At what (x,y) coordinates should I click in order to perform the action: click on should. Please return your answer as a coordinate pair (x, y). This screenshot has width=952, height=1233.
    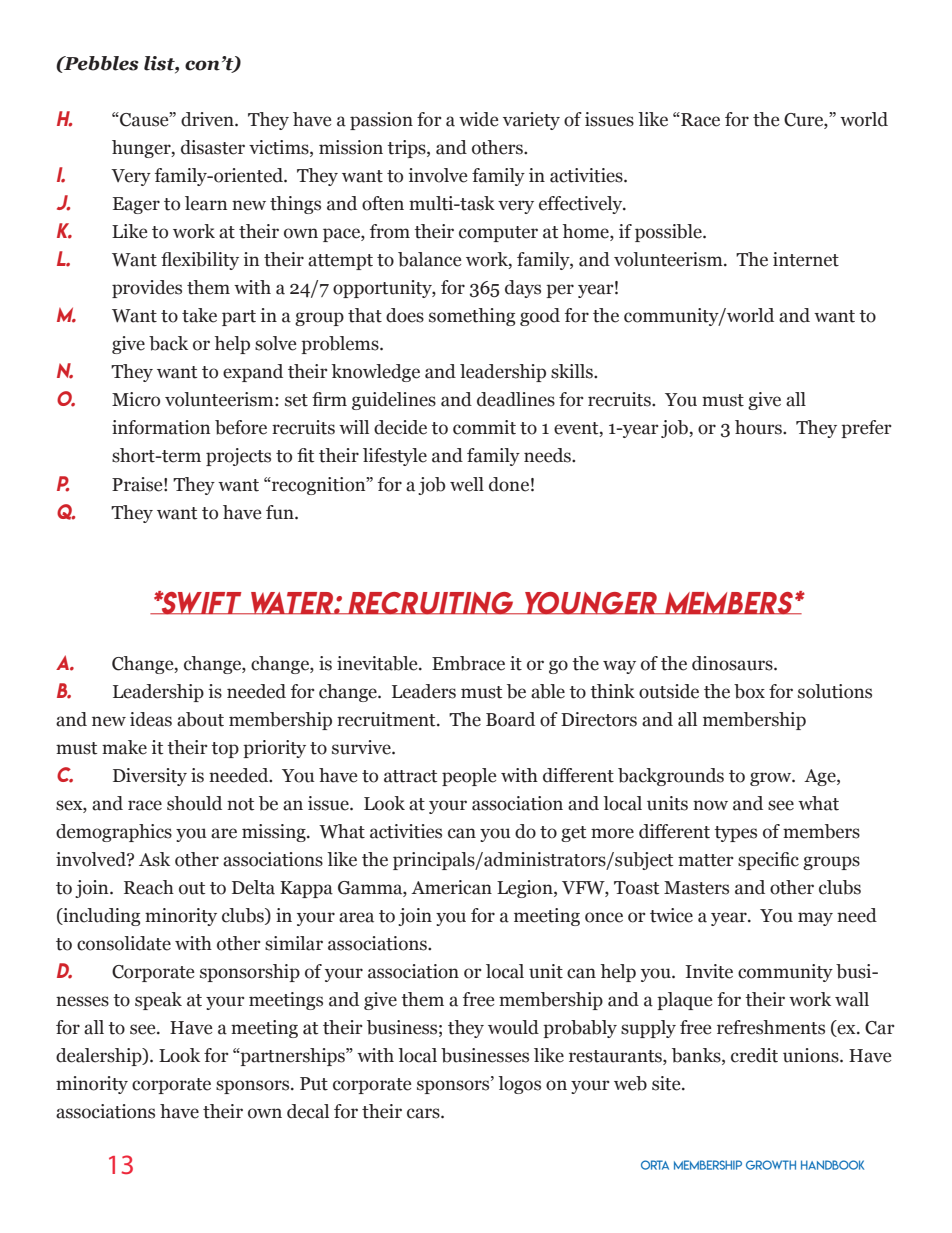
    Looking at the image, I should click on (194, 803).
